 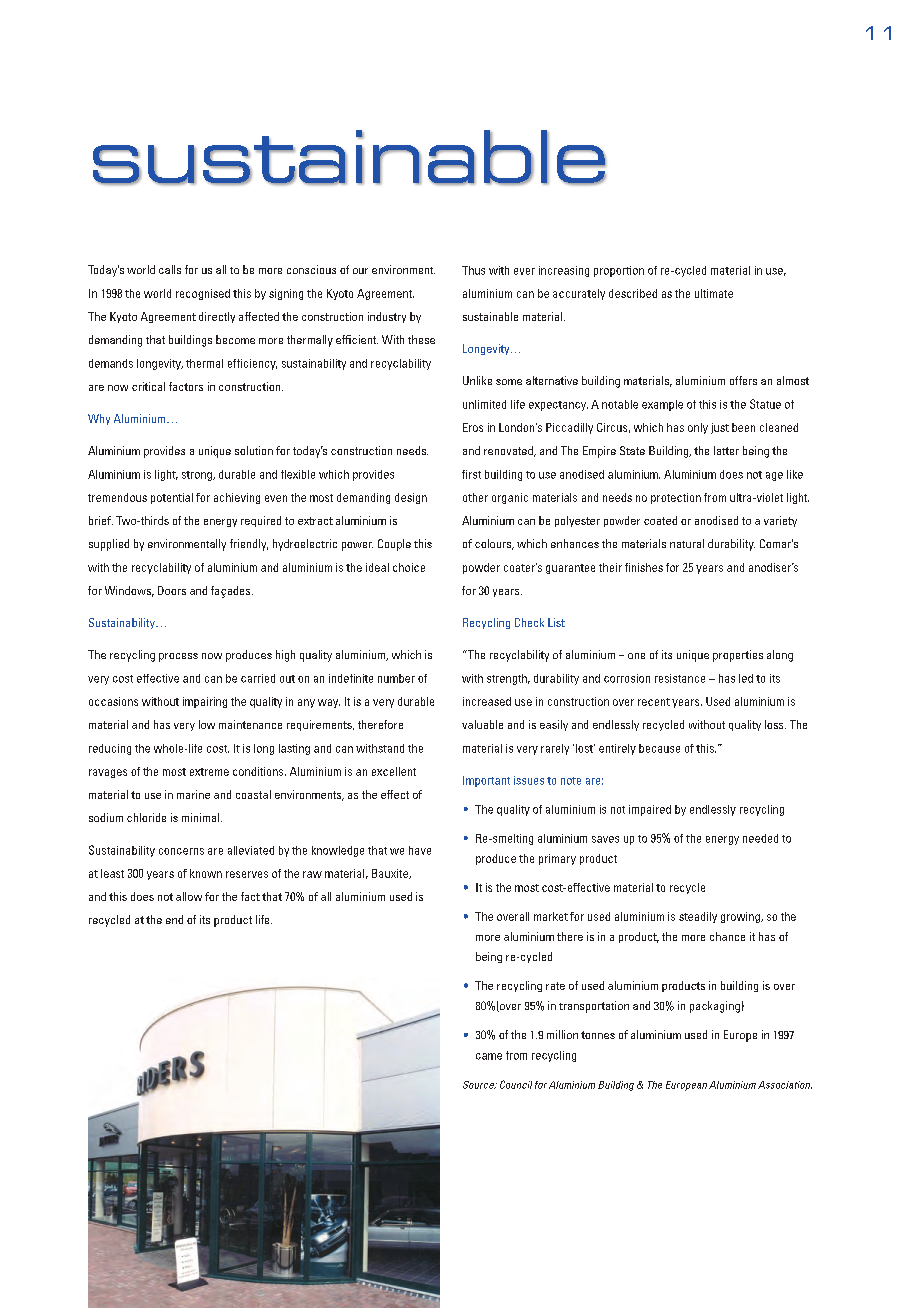 What do you see at coordinates (193, 794) in the screenshot?
I see `marine` at bounding box center [193, 794].
